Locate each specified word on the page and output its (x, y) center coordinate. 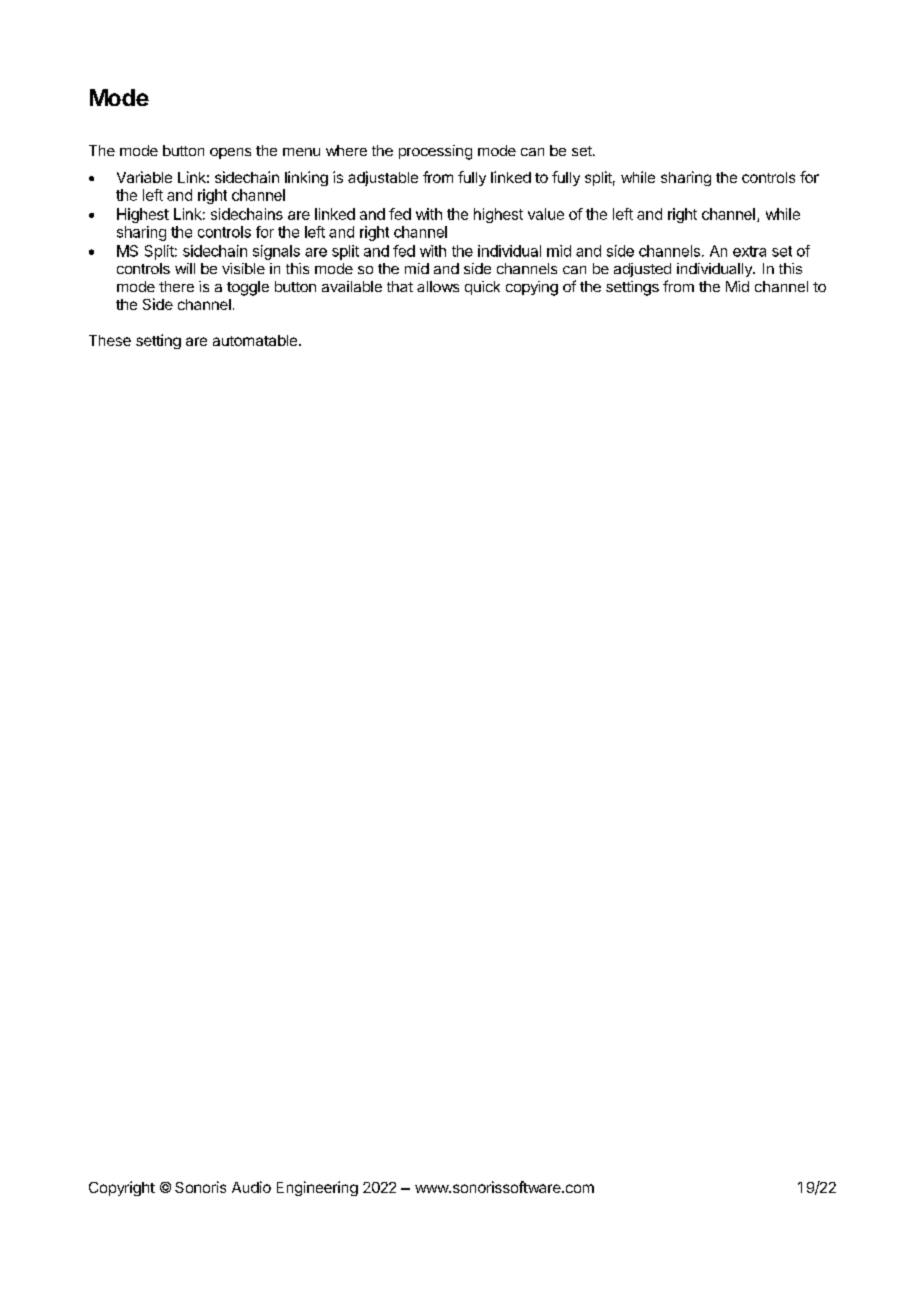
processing (435, 152)
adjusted (642, 270)
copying (532, 288)
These (110, 340)
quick (482, 288)
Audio (251, 1187)
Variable (144, 177)
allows (438, 286)
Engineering (317, 1188)
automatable (255, 340)
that (400, 286)
